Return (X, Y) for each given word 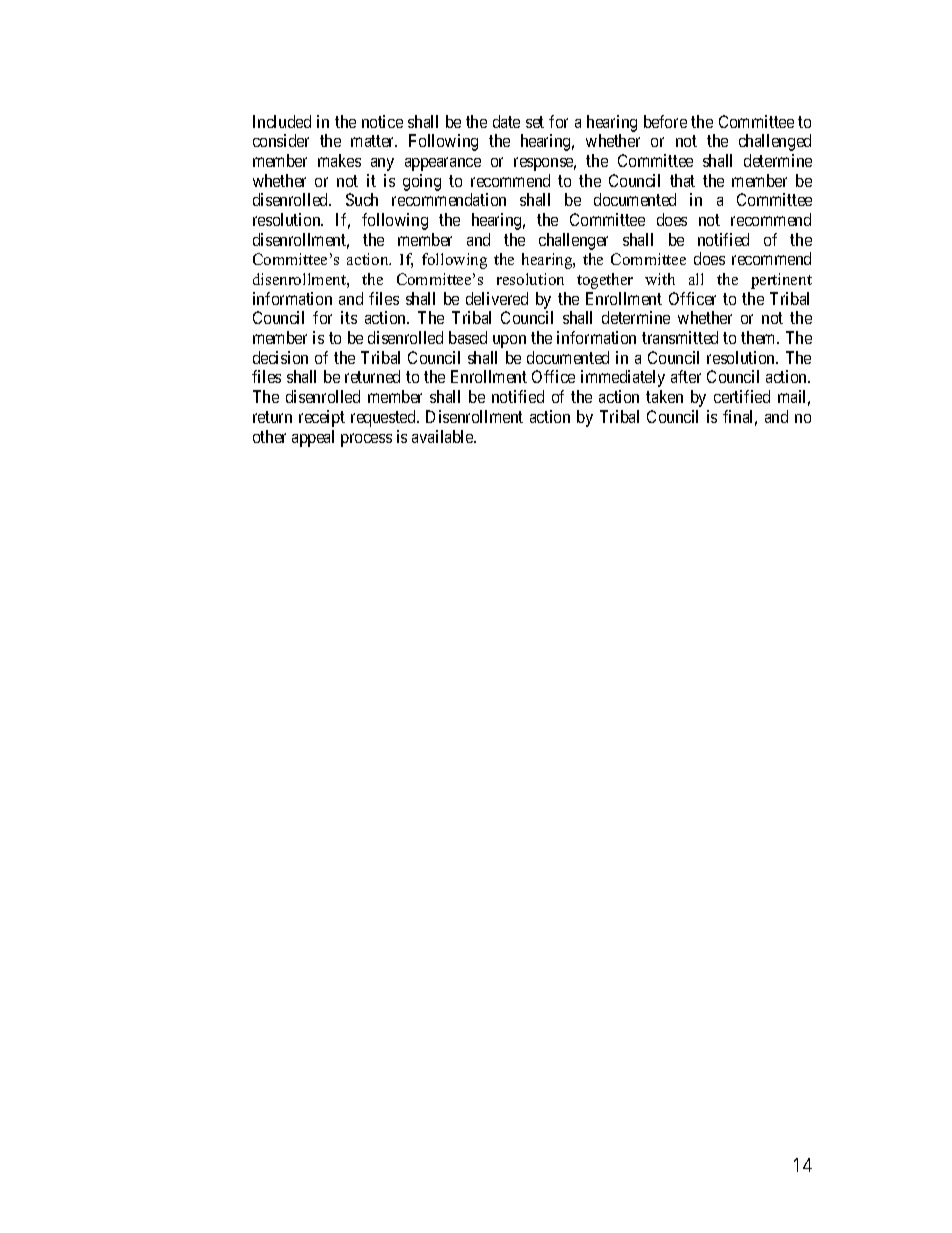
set (535, 122)
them (760, 337)
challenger (573, 241)
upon (509, 341)
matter (374, 141)
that (682, 180)
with (660, 279)
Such (362, 199)
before (665, 121)
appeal (313, 438)
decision (280, 357)
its (349, 317)
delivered (497, 298)
